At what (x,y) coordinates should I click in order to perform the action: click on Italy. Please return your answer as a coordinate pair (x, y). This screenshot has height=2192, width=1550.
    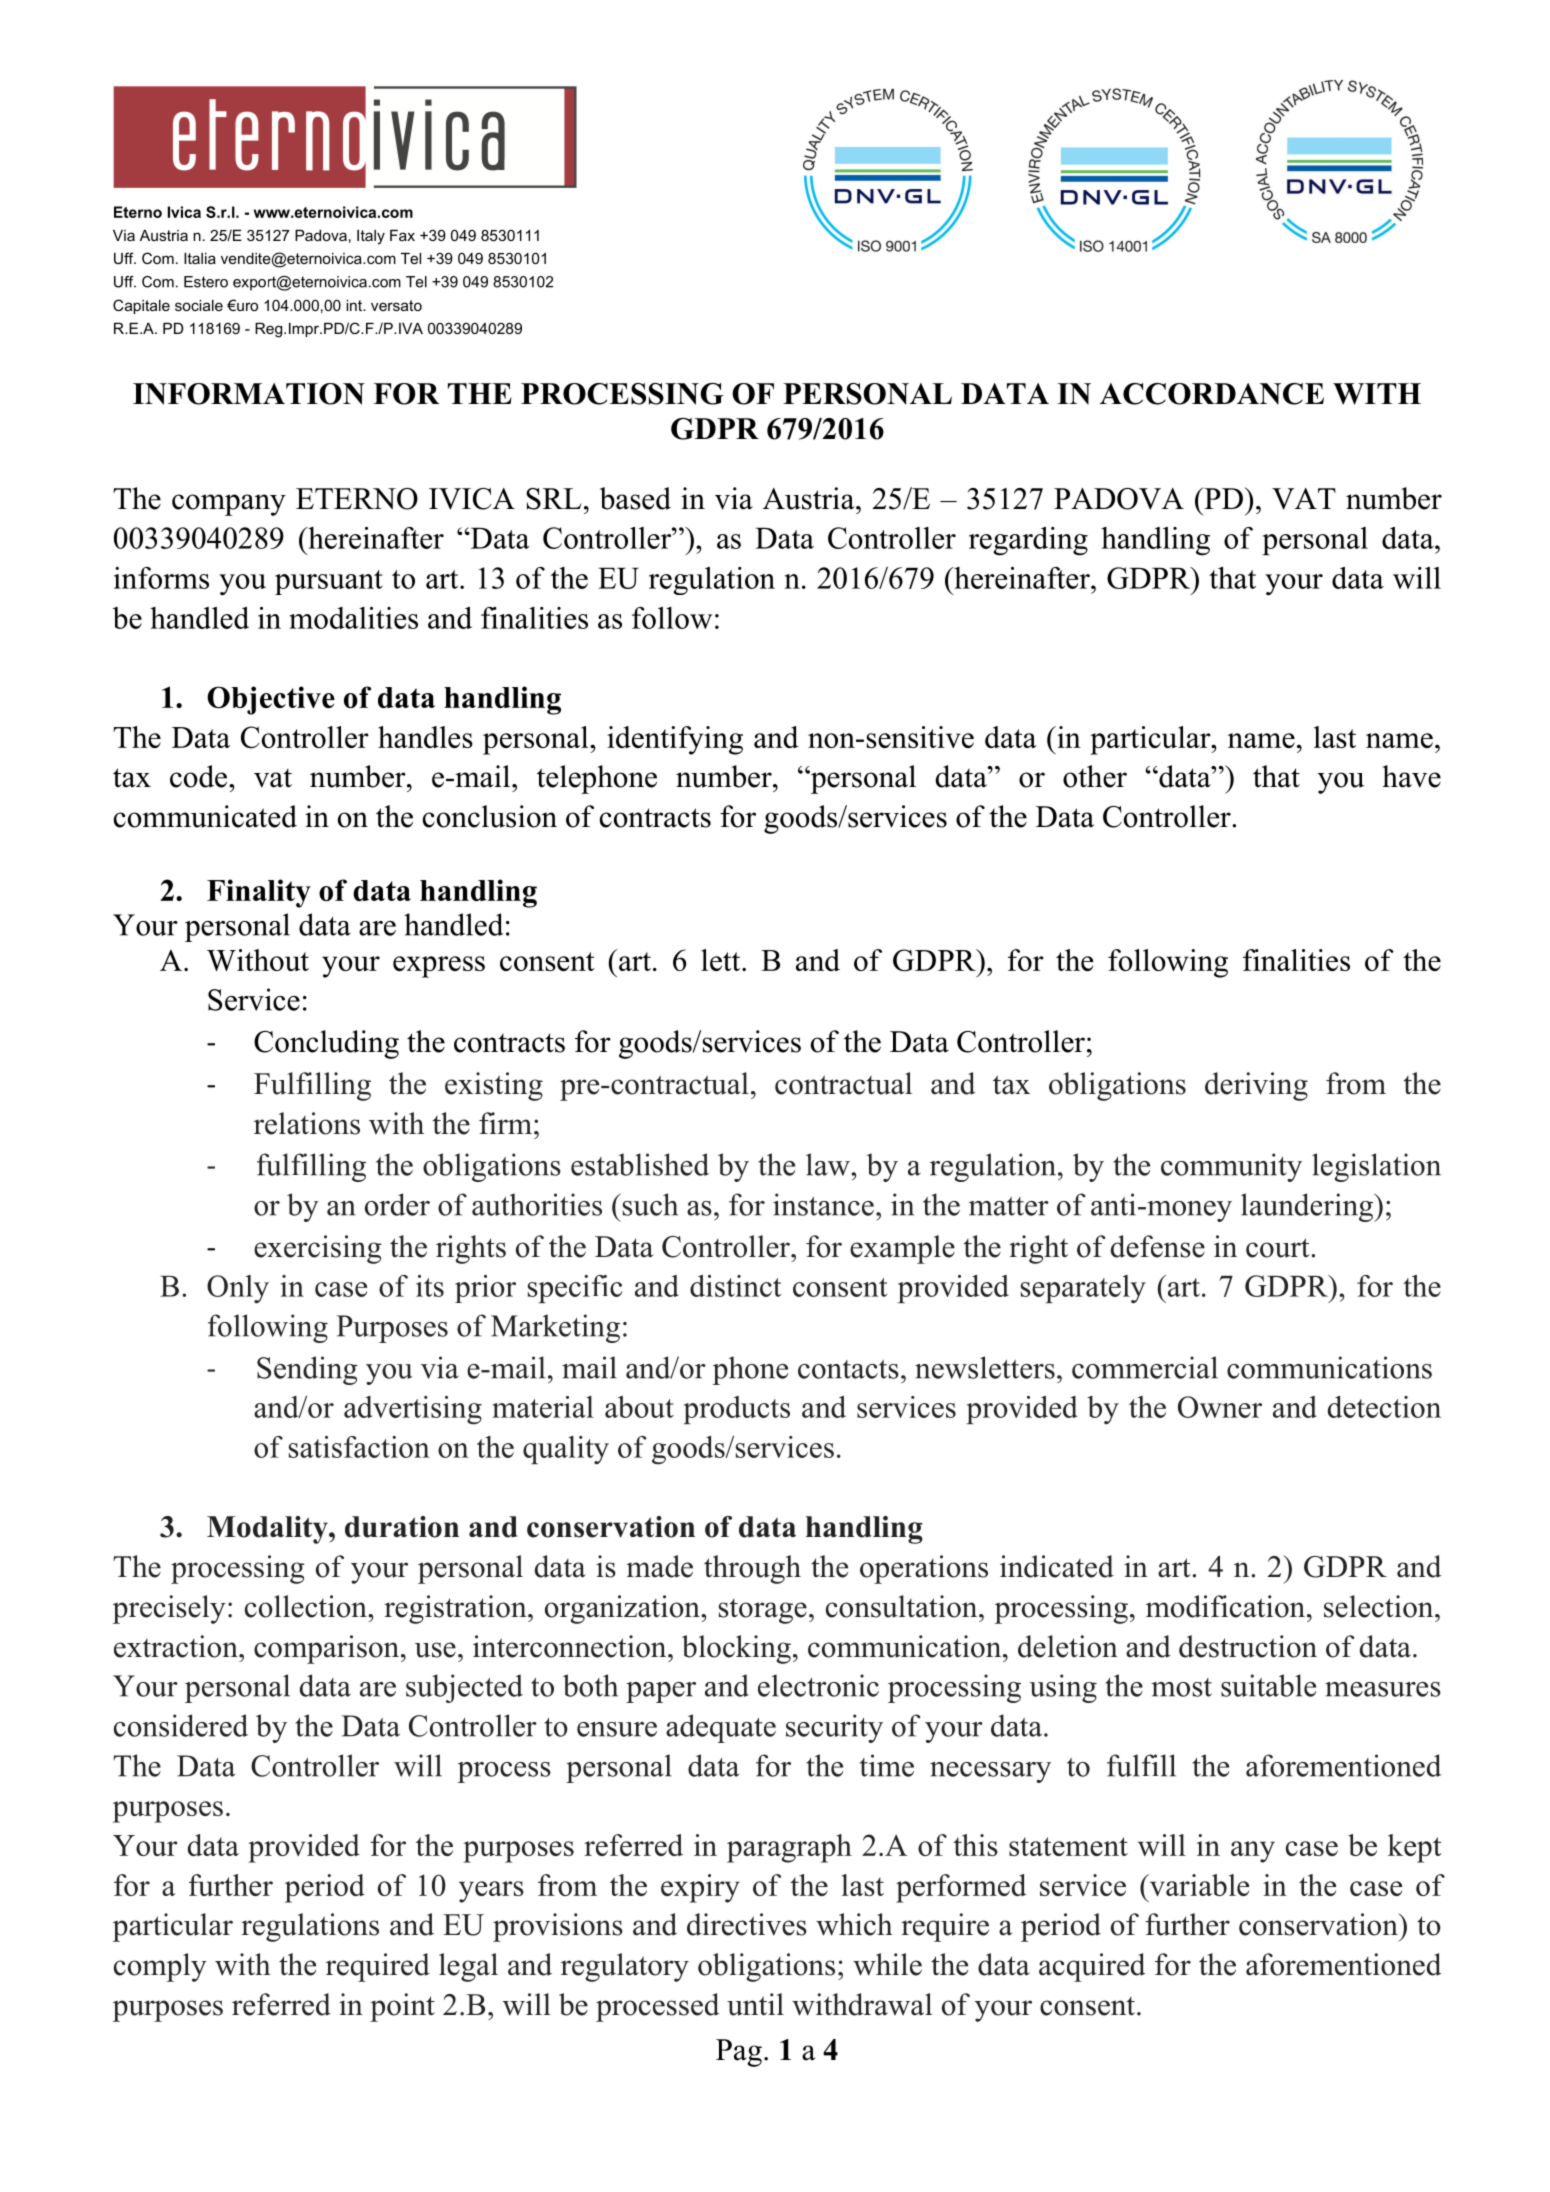
    Looking at the image, I should click on (371, 237).
